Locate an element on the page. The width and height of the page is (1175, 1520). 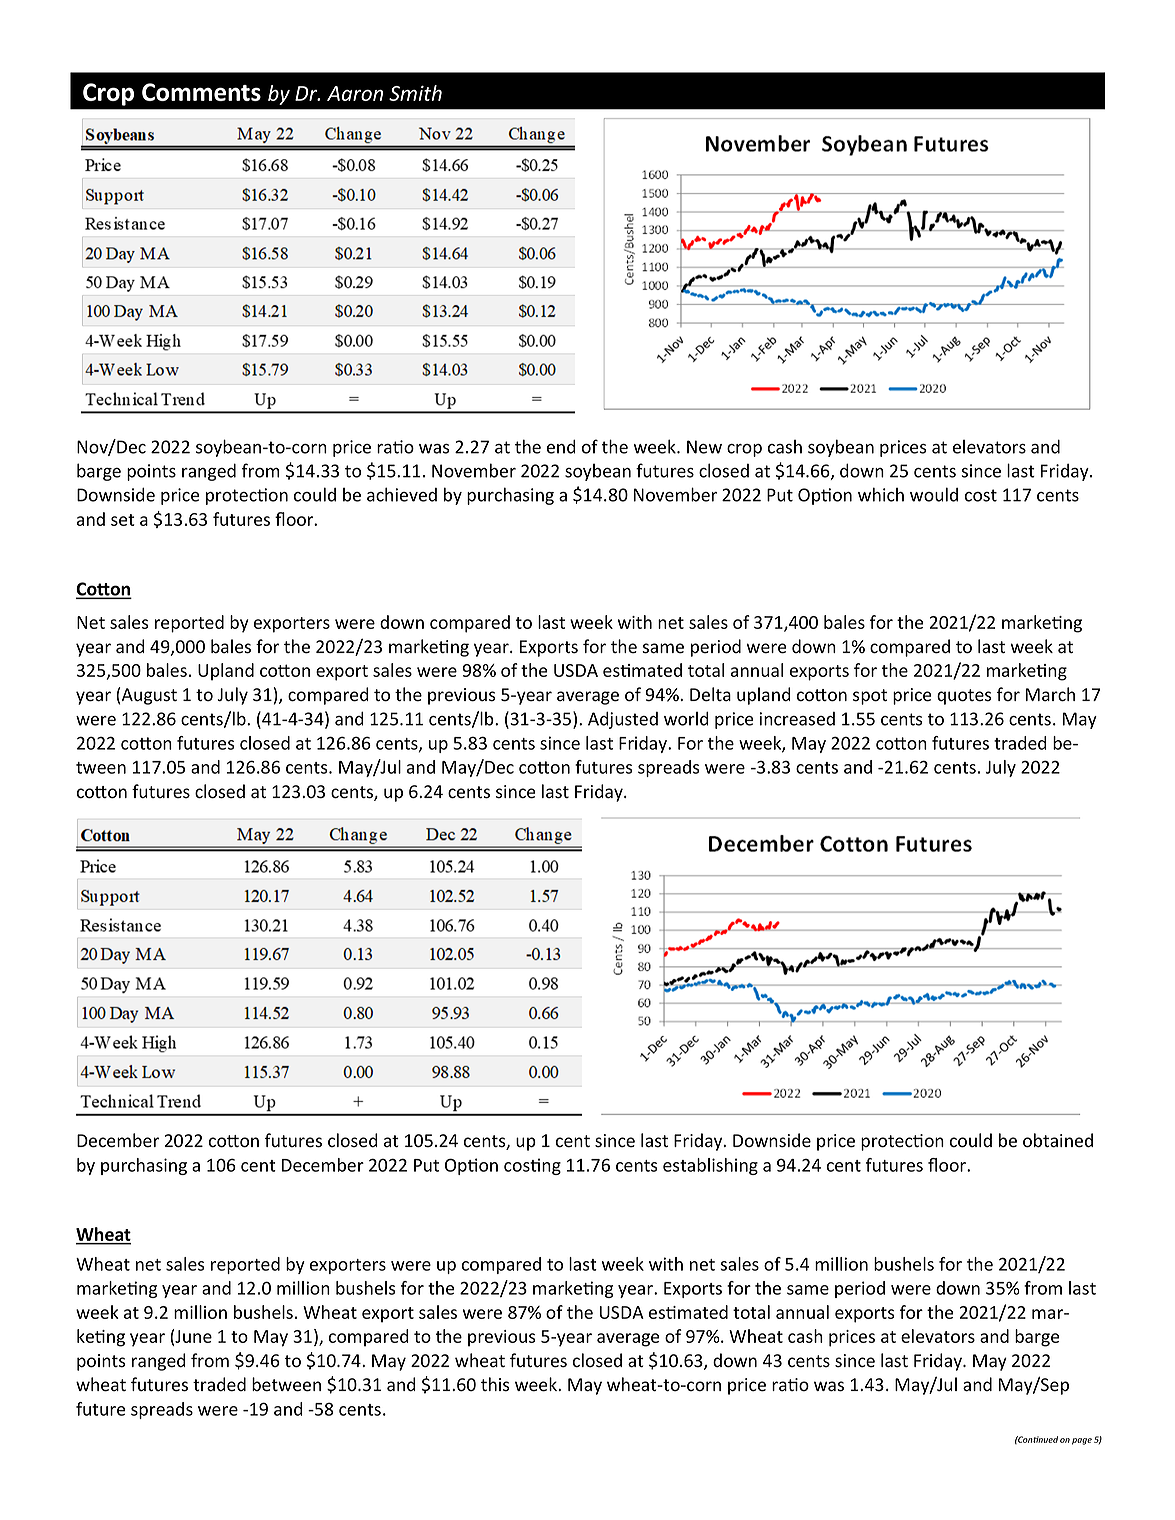
end is located at coordinates (561, 446).
